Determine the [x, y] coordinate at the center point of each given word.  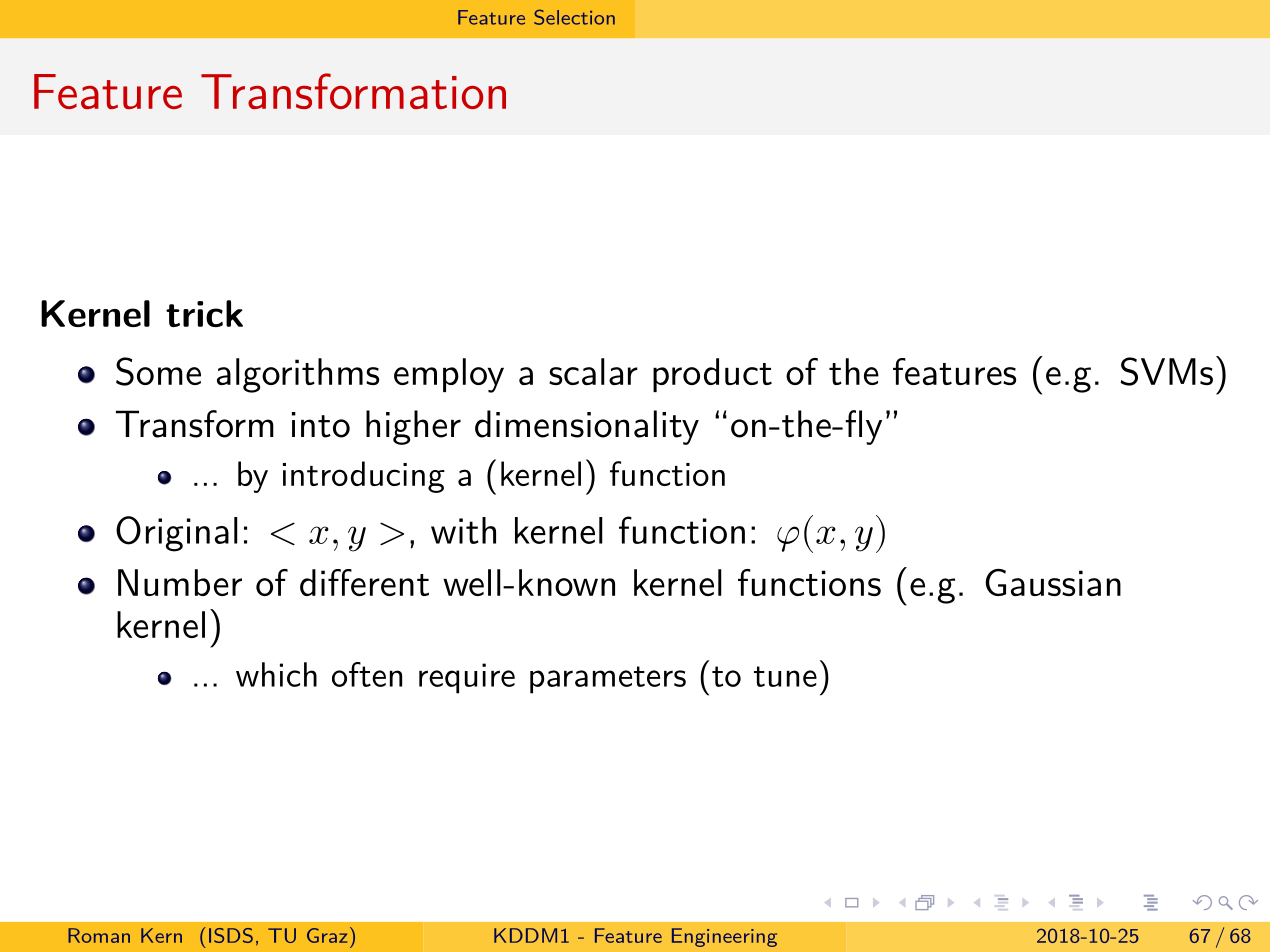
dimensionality [587, 427]
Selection [574, 17]
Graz [327, 935]
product [712, 375]
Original [177, 534]
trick [204, 313]
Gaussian [1053, 582]
